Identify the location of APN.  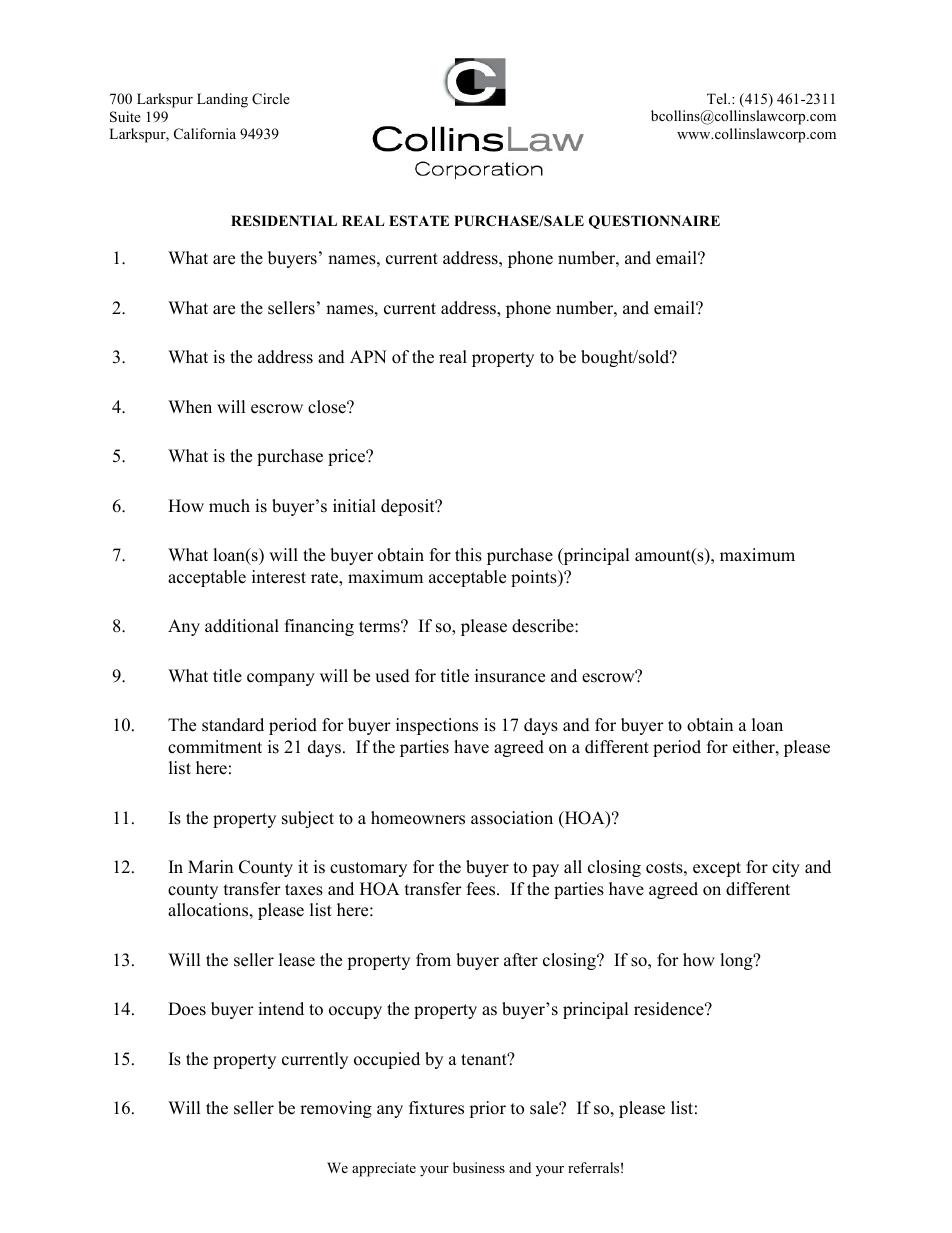
(368, 356).
